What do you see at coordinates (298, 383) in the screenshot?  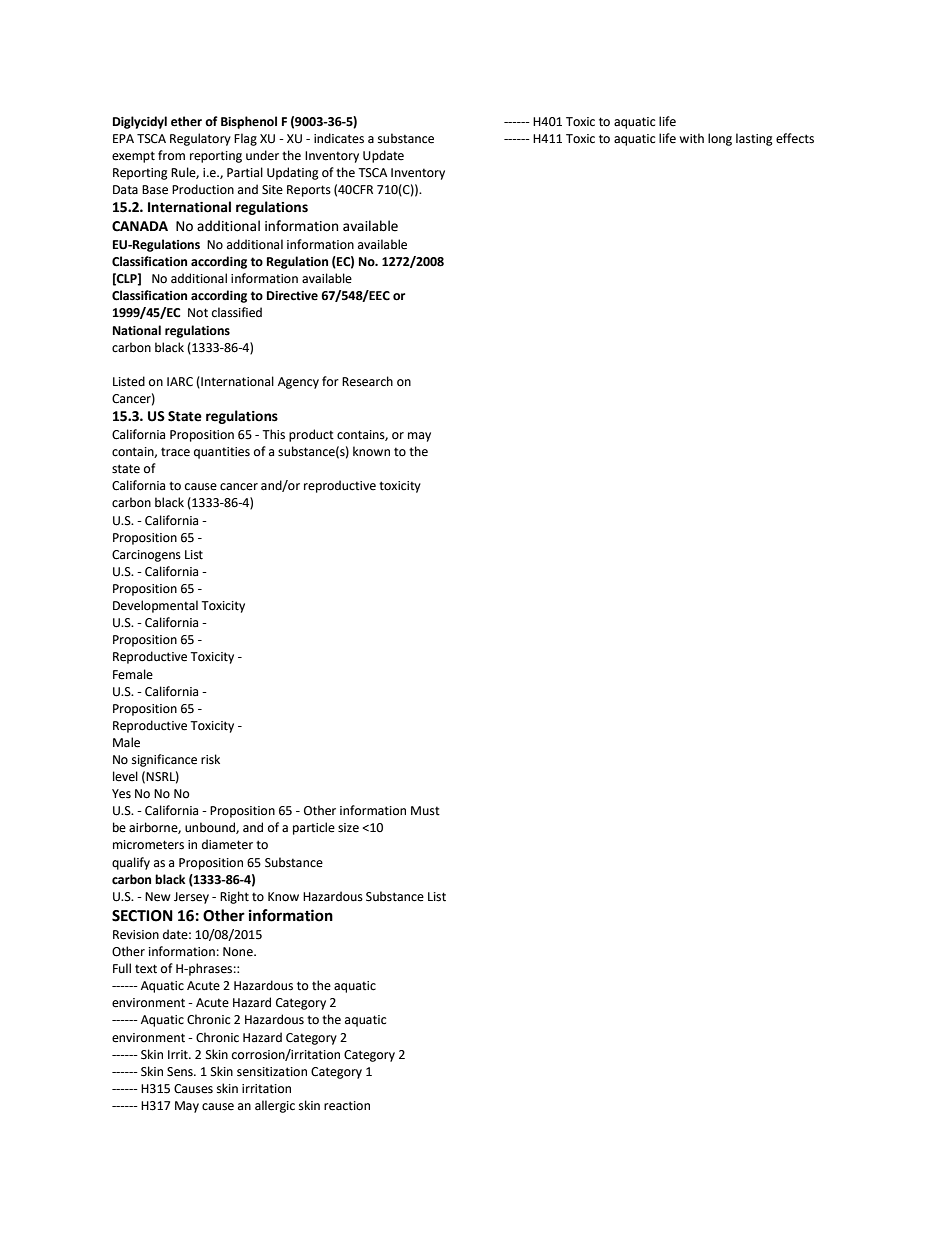 I see `Agency` at bounding box center [298, 383].
